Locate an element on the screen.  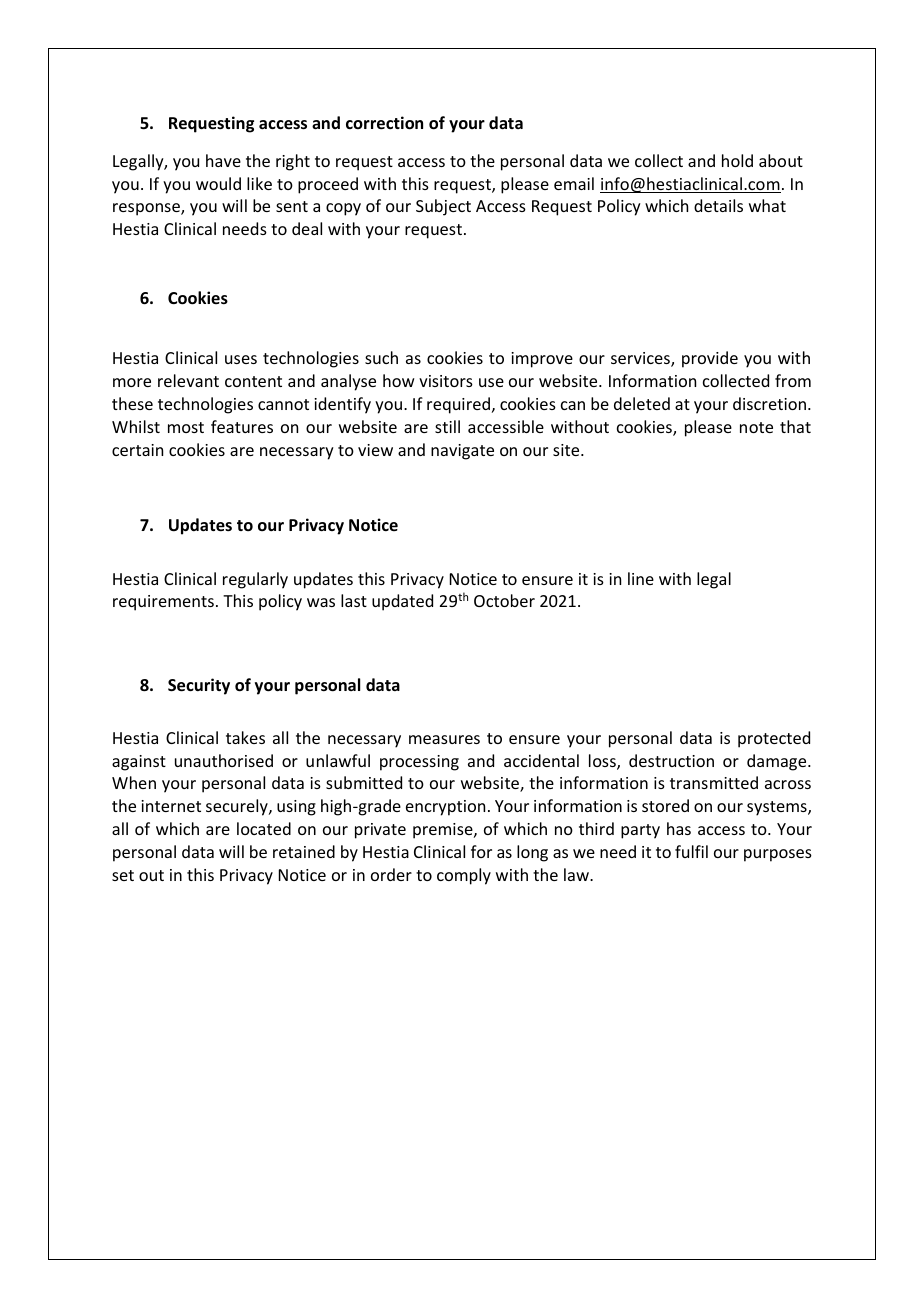
located is located at coordinates (264, 828).
